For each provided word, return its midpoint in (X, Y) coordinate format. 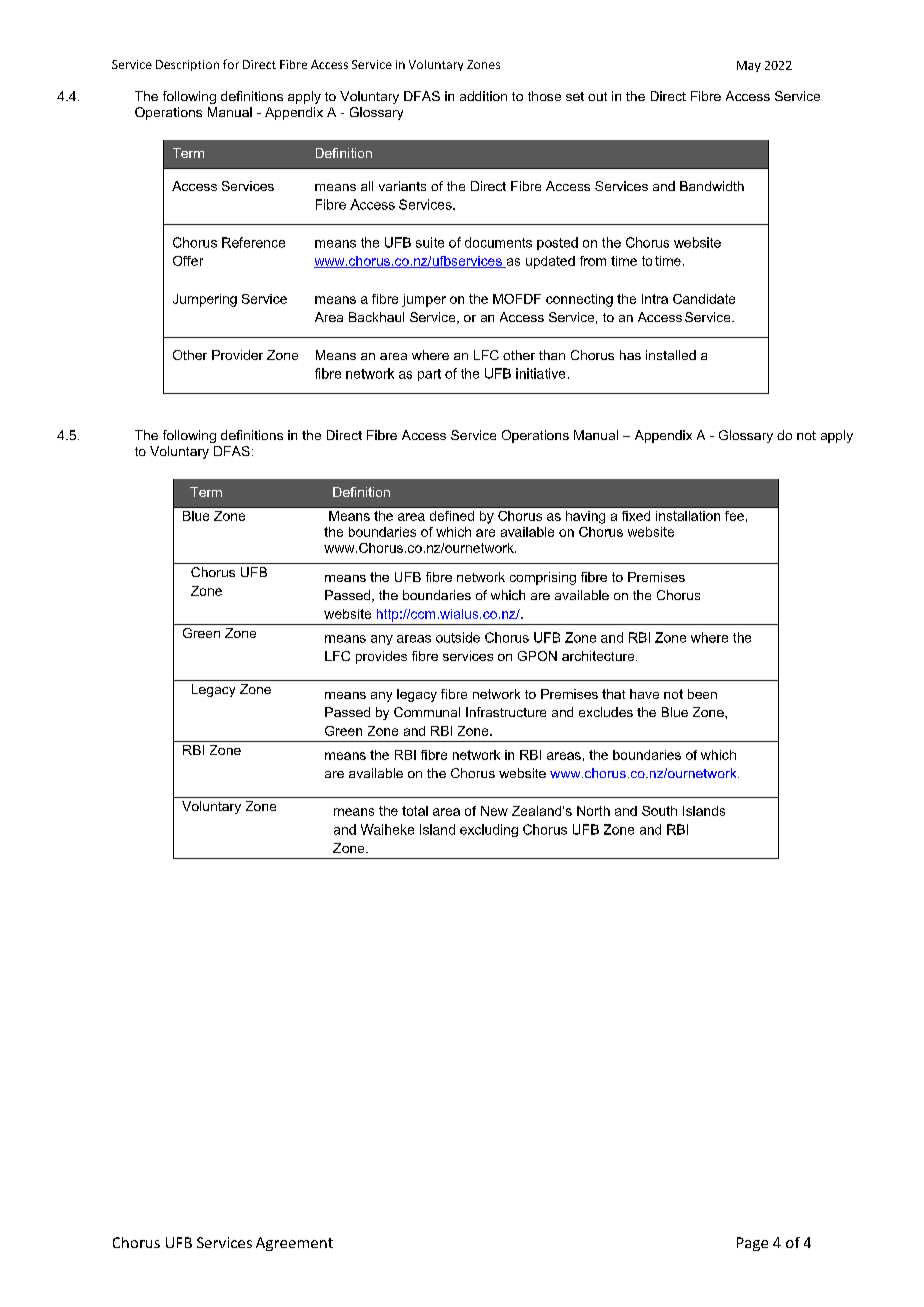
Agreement (294, 1244)
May (749, 66)
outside (458, 637)
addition (483, 96)
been (702, 694)
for (231, 64)
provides (381, 657)
